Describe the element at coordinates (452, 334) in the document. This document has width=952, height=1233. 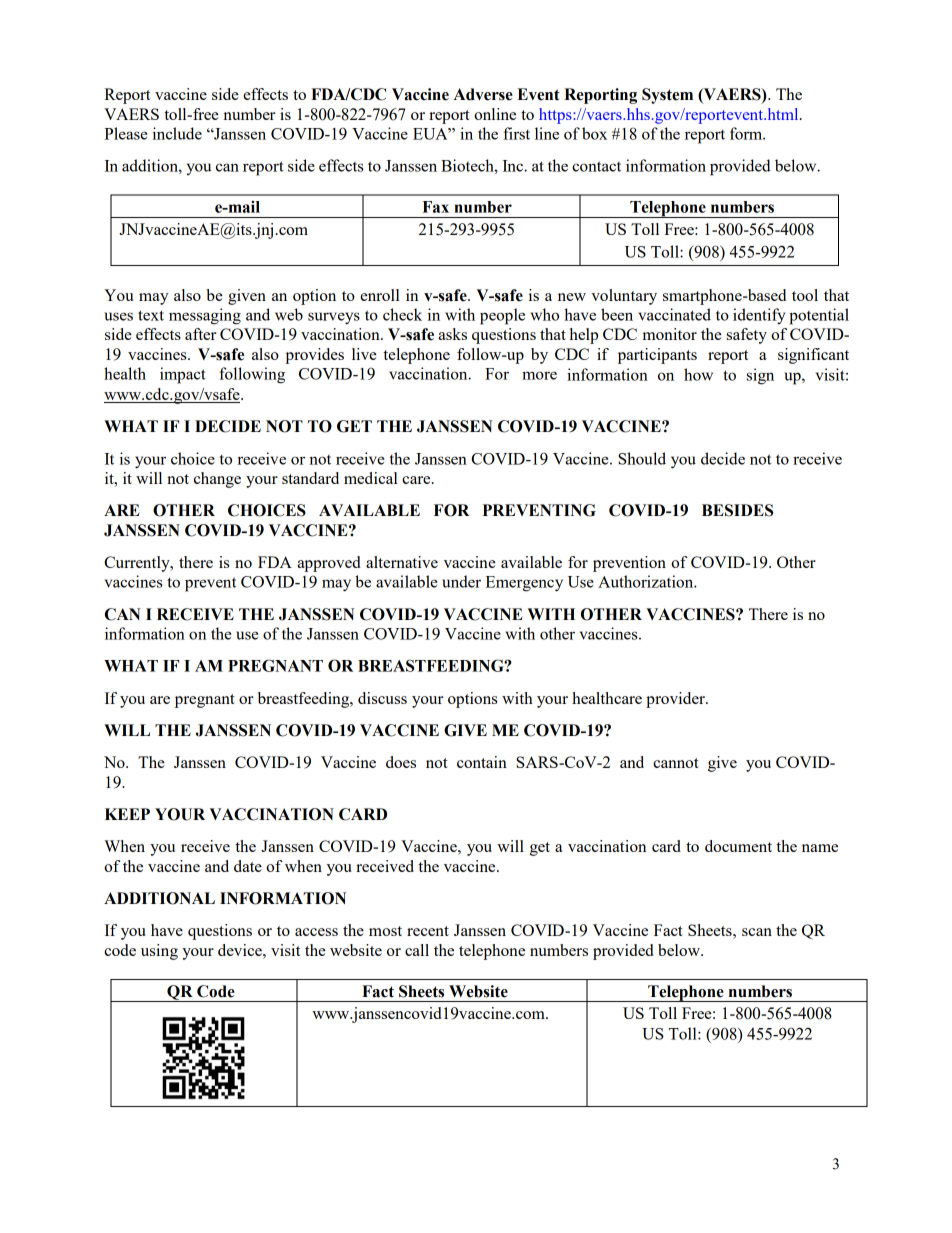
I see `asks` at that location.
